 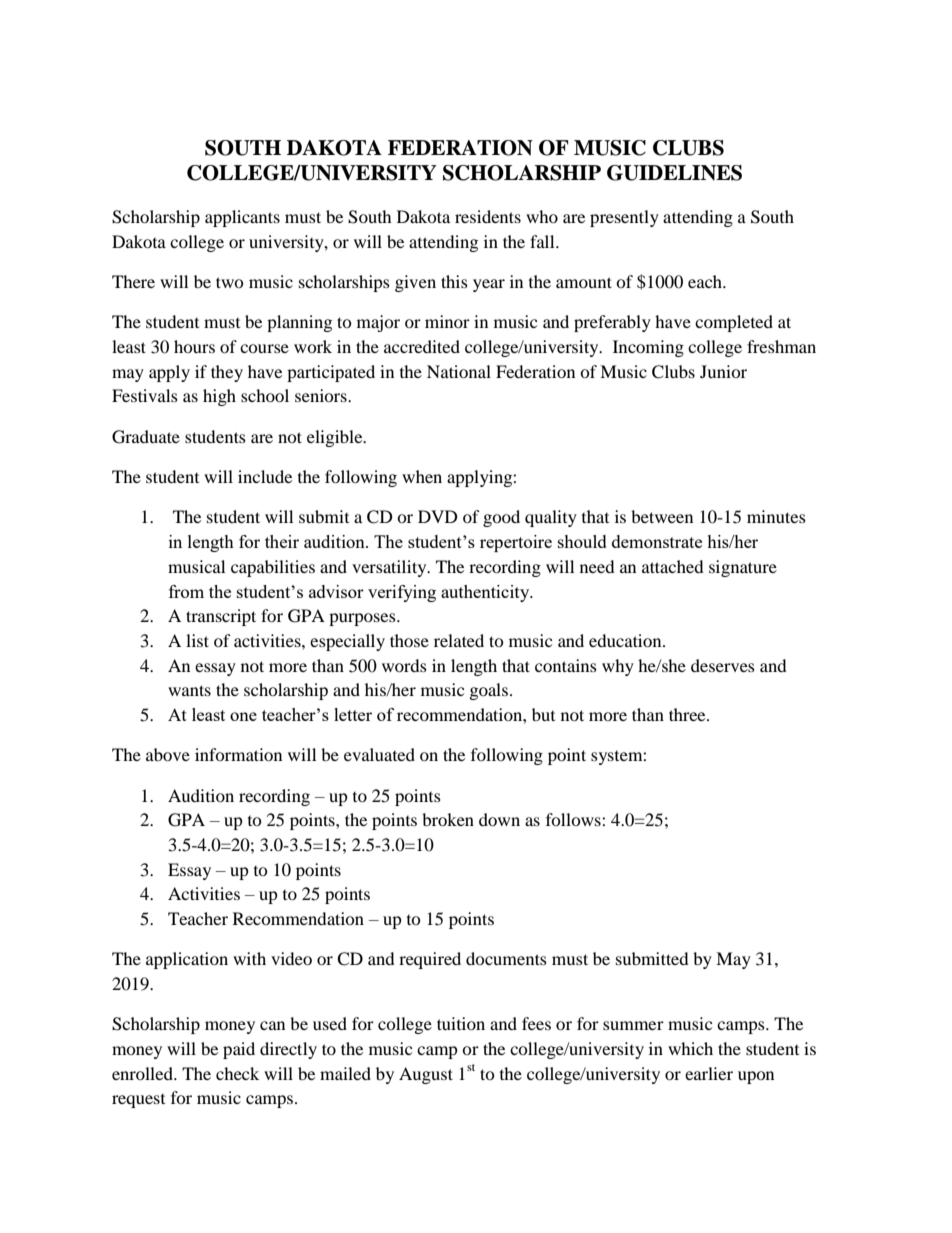 What do you see at coordinates (238, 754) in the screenshot?
I see `information` at bounding box center [238, 754].
